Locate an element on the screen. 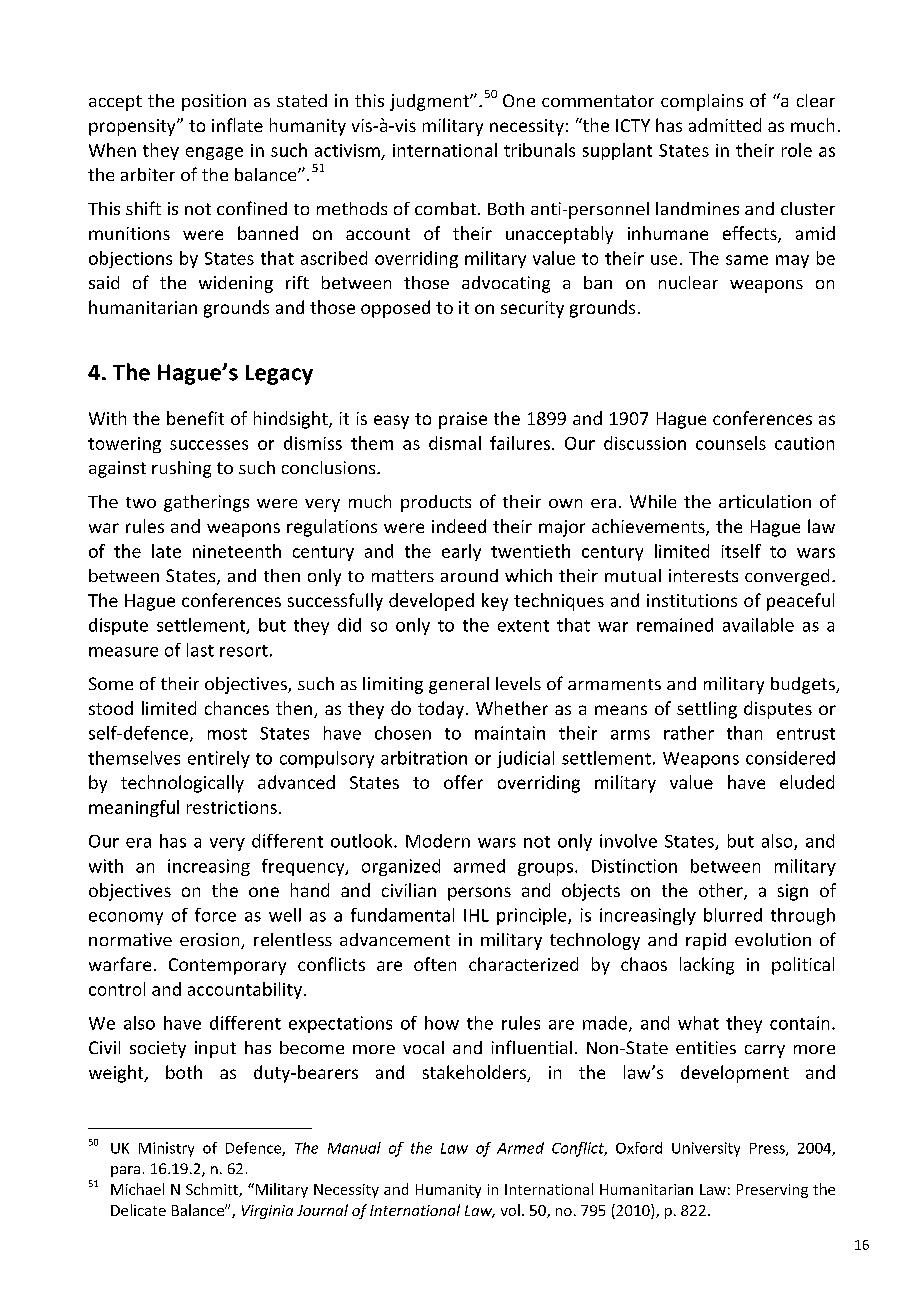 This screenshot has width=924, height=1309. engage is located at coordinates (214, 153).
